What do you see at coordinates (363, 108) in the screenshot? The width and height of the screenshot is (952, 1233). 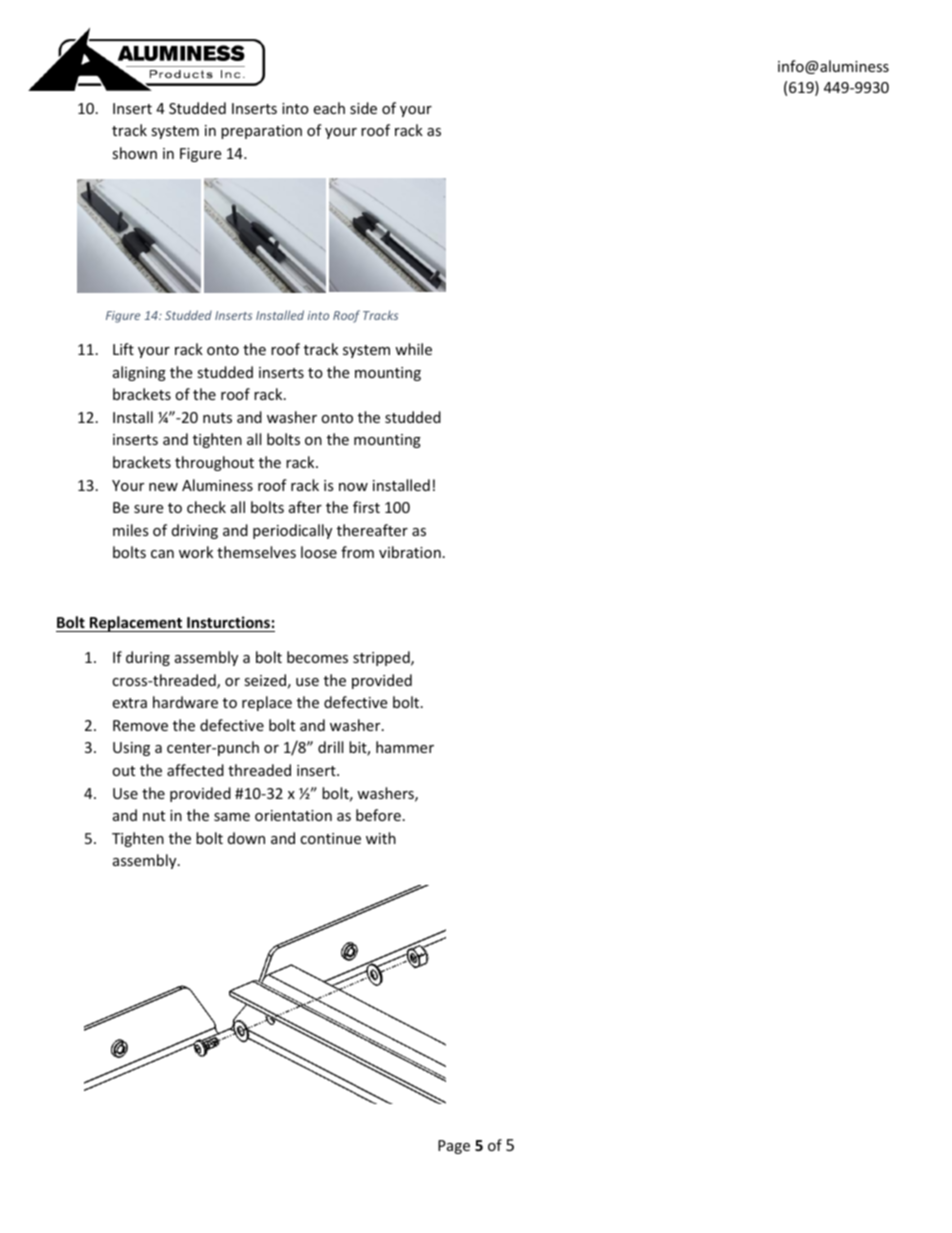 I see `side` at bounding box center [363, 108].
